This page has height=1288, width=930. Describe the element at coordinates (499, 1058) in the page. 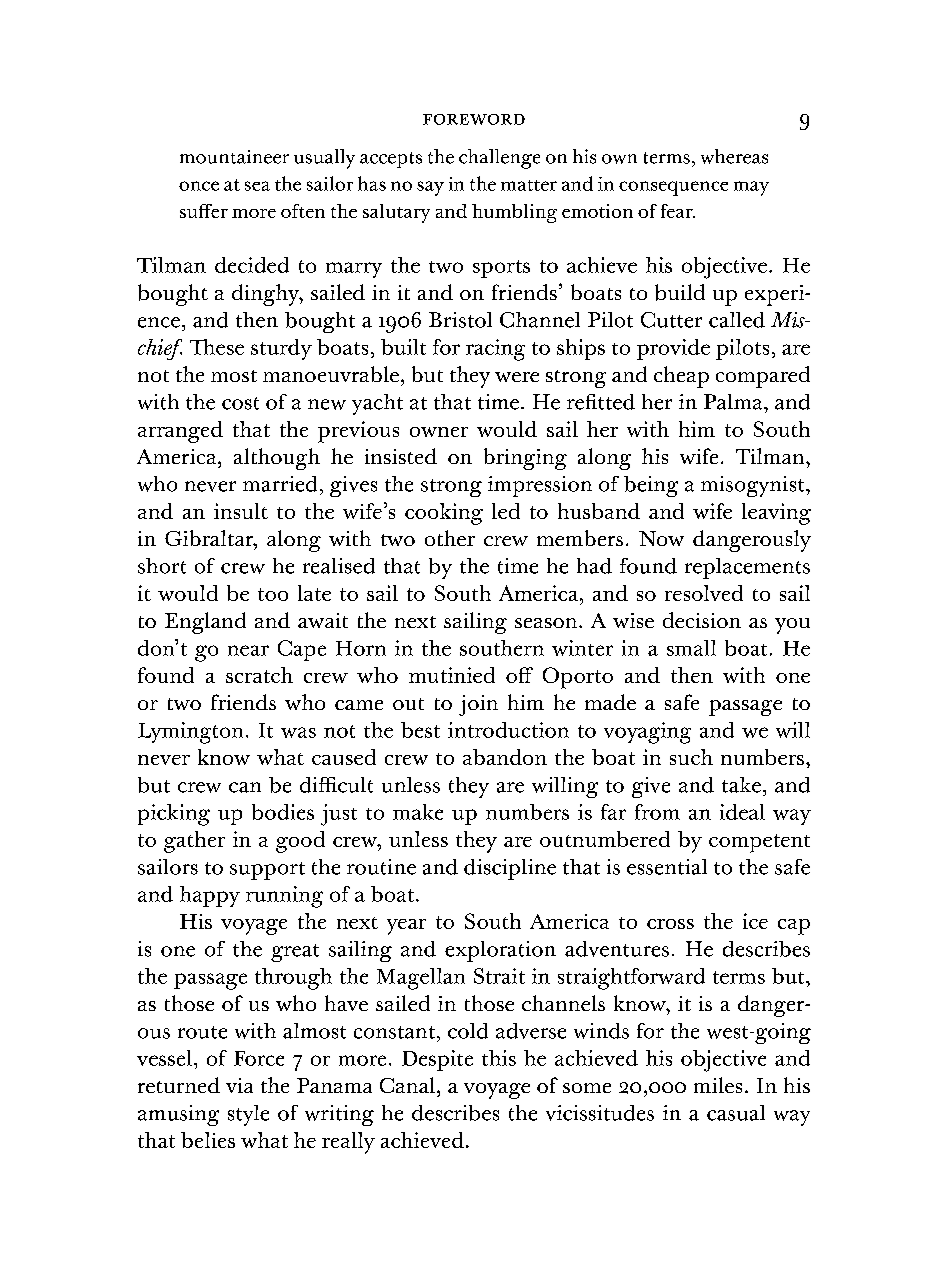

I see `this` at that location.
